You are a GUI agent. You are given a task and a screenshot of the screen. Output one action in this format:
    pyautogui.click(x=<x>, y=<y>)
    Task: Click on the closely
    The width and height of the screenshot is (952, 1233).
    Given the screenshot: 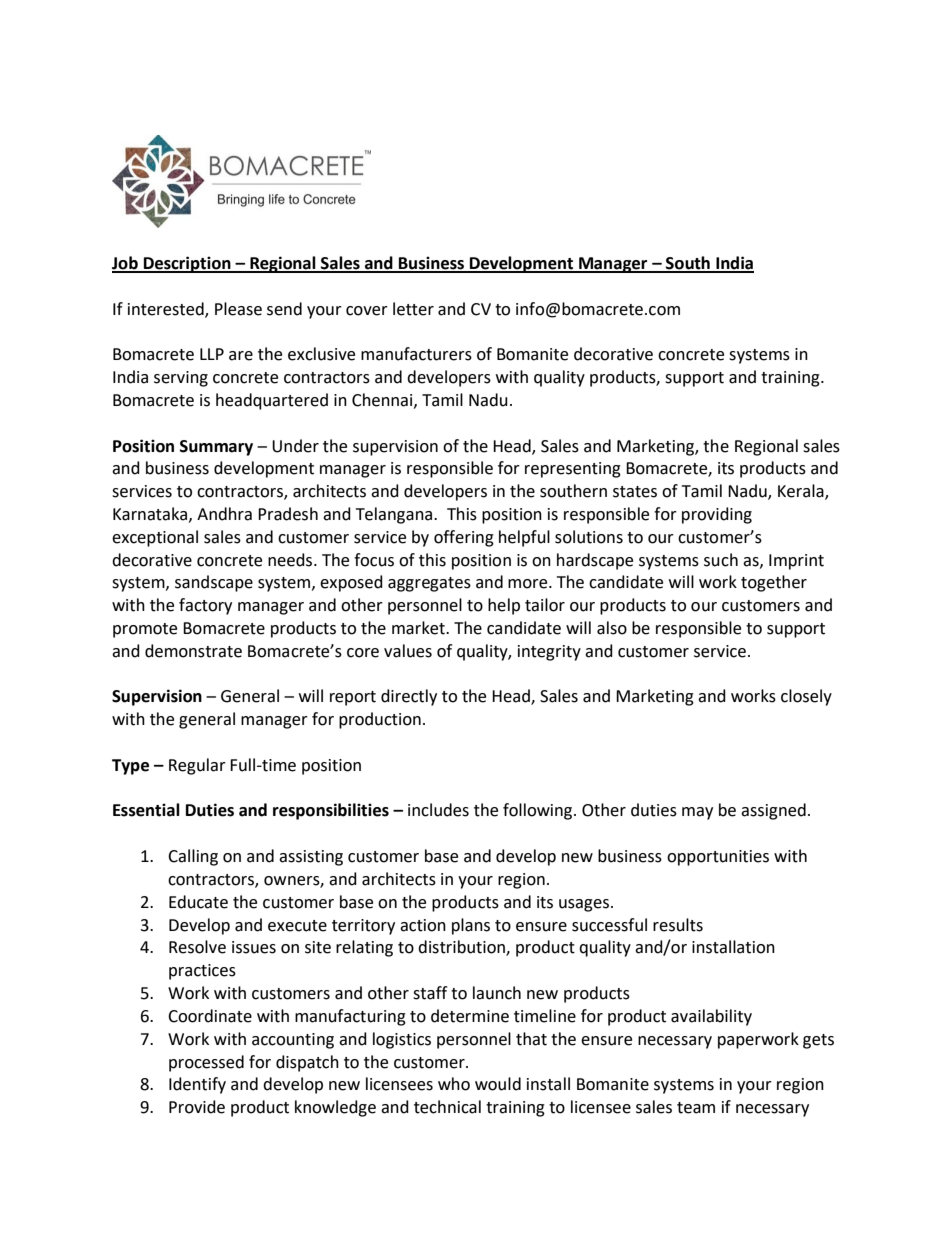 What is the action you would take?
    pyautogui.click(x=806, y=697)
